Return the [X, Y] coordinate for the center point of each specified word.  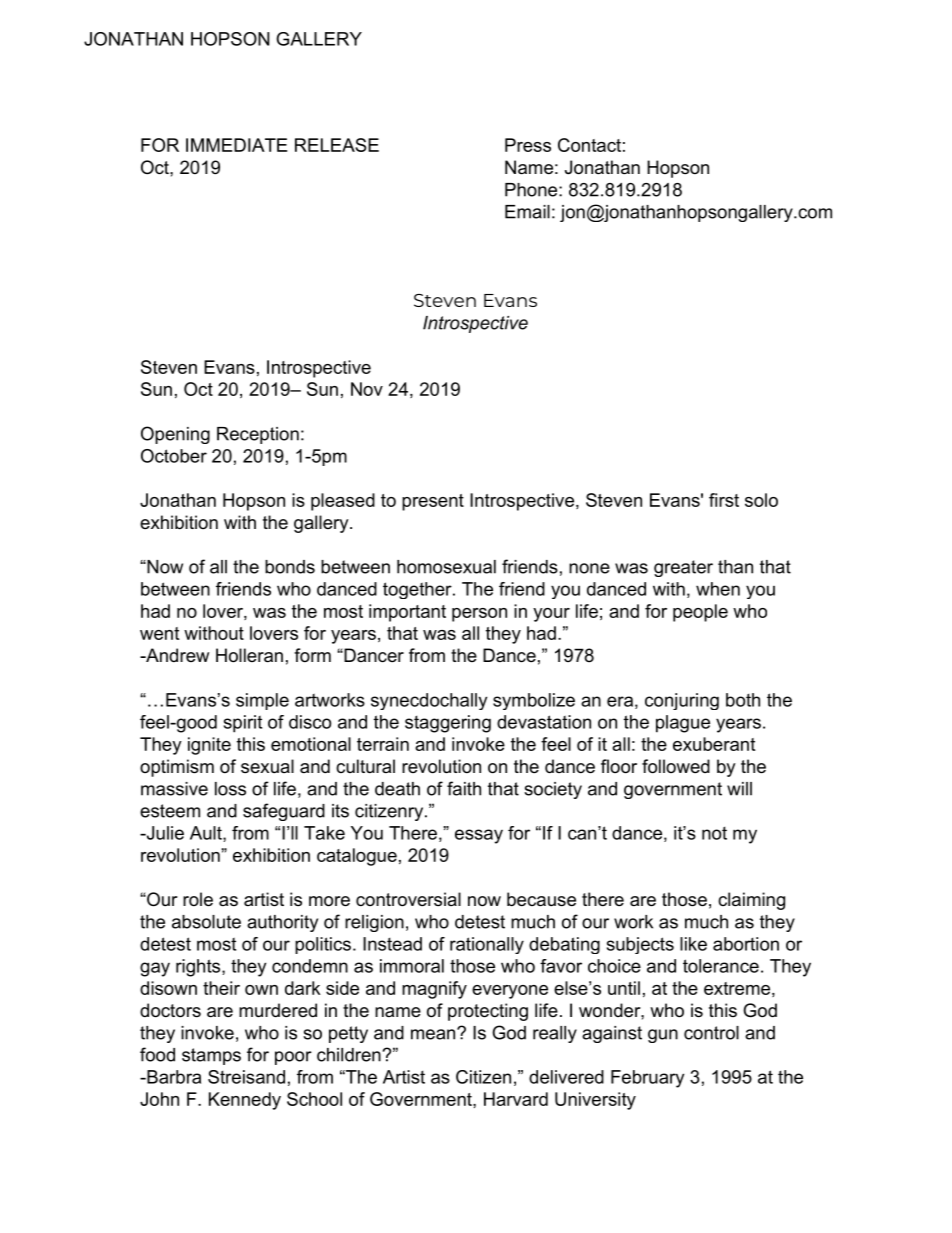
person [479, 615]
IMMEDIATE [236, 145]
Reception [258, 435]
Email [527, 212]
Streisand [246, 1077]
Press [528, 145]
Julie [164, 833]
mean [433, 1034]
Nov [367, 389]
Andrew [176, 655]
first [724, 500]
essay [479, 836]
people [700, 613]
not [714, 833]
